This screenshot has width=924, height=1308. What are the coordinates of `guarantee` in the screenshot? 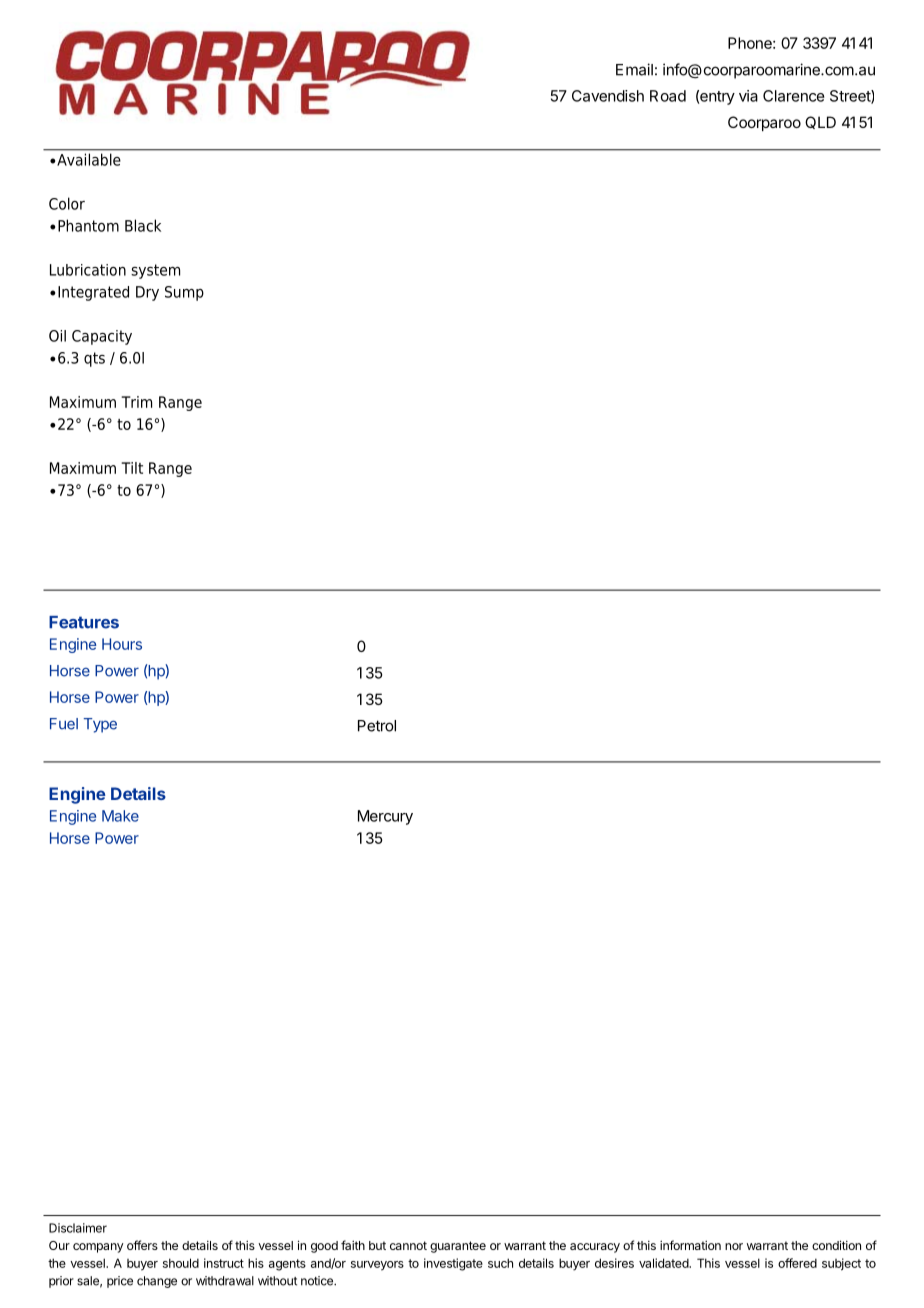 It's located at (458, 1247).
